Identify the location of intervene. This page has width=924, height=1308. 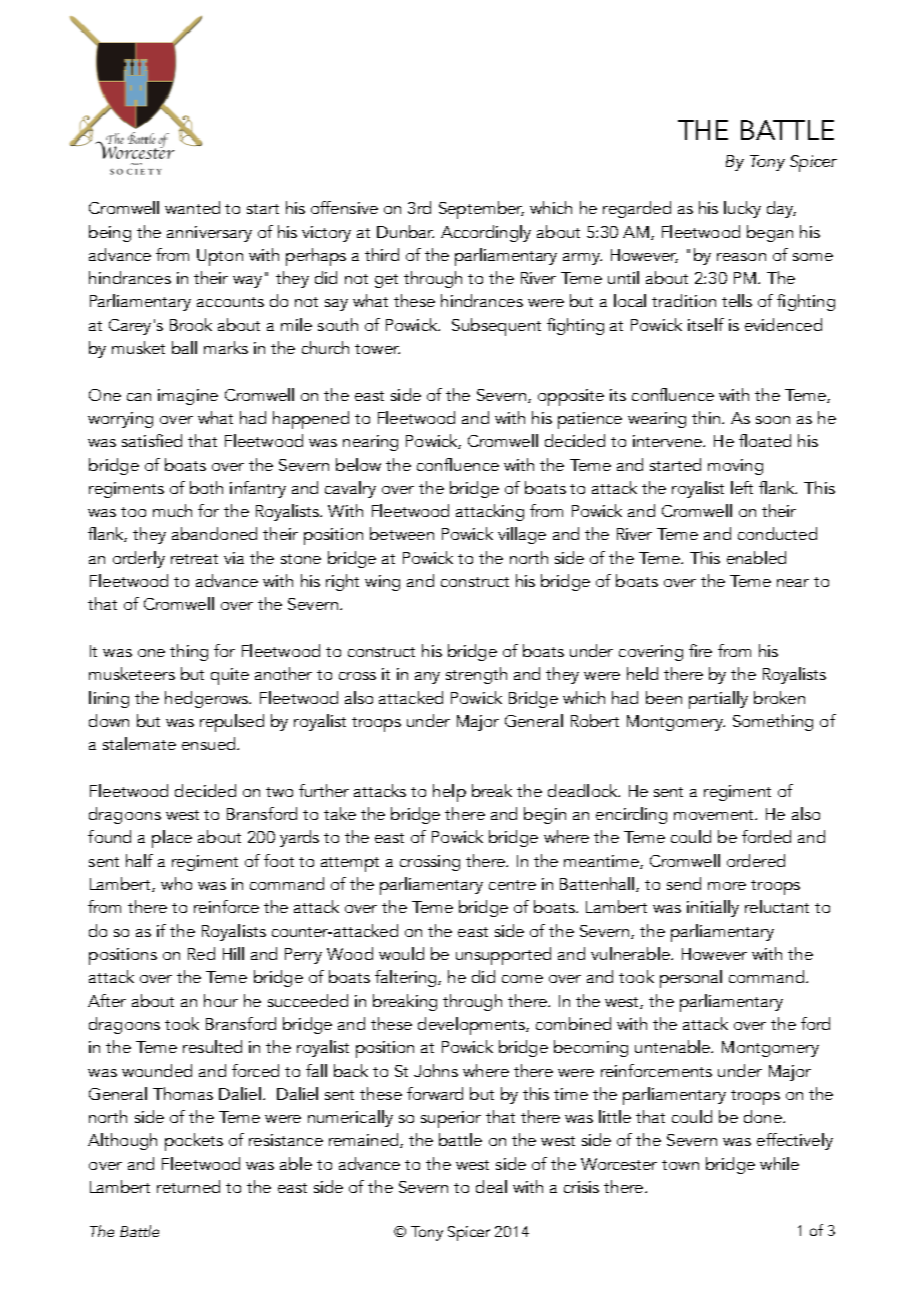
(668, 441).
